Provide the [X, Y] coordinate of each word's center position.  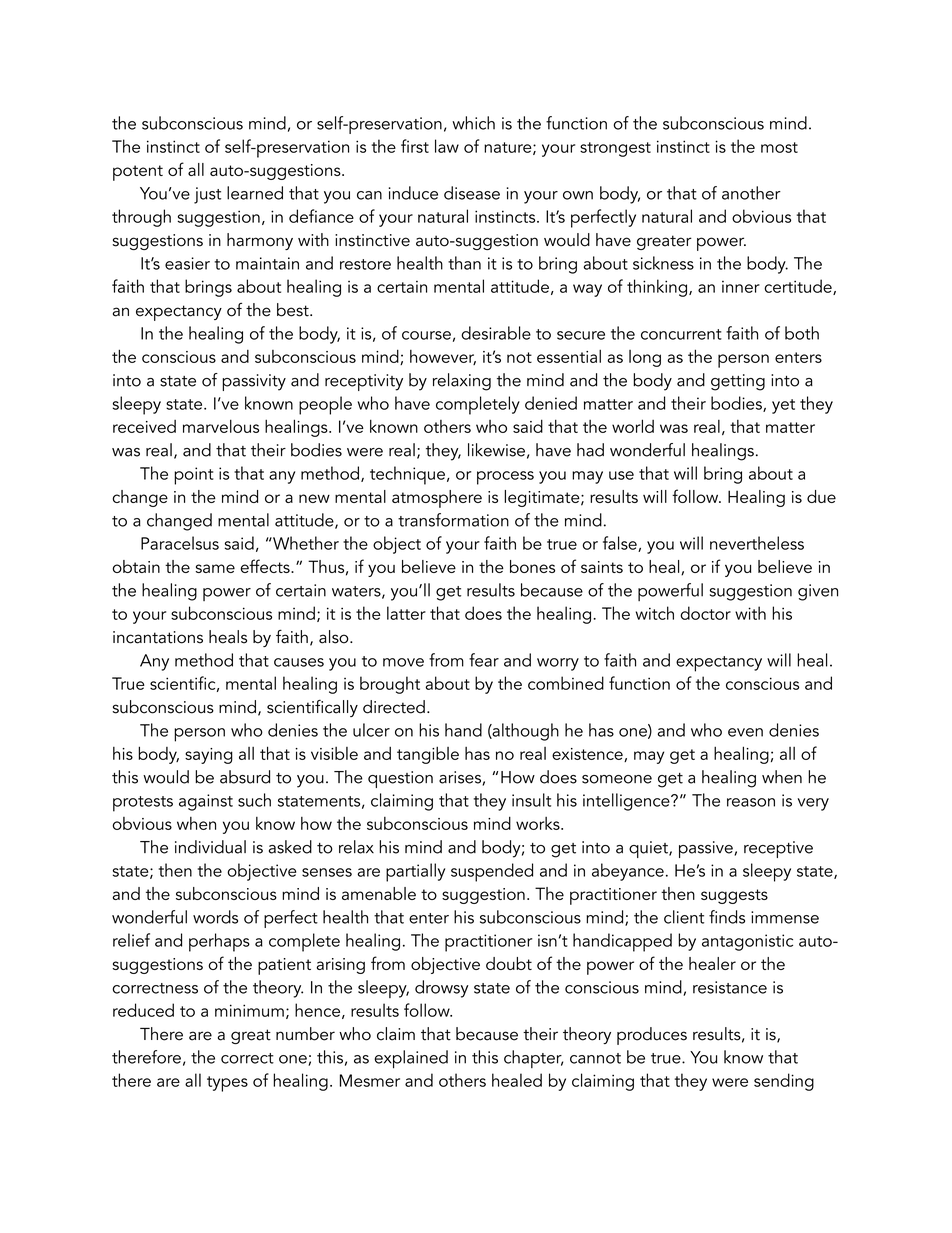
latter [406, 613]
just [207, 195]
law [447, 146]
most [779, 147]
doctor [705, 613]
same [215, 568]
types [227, 1084]
